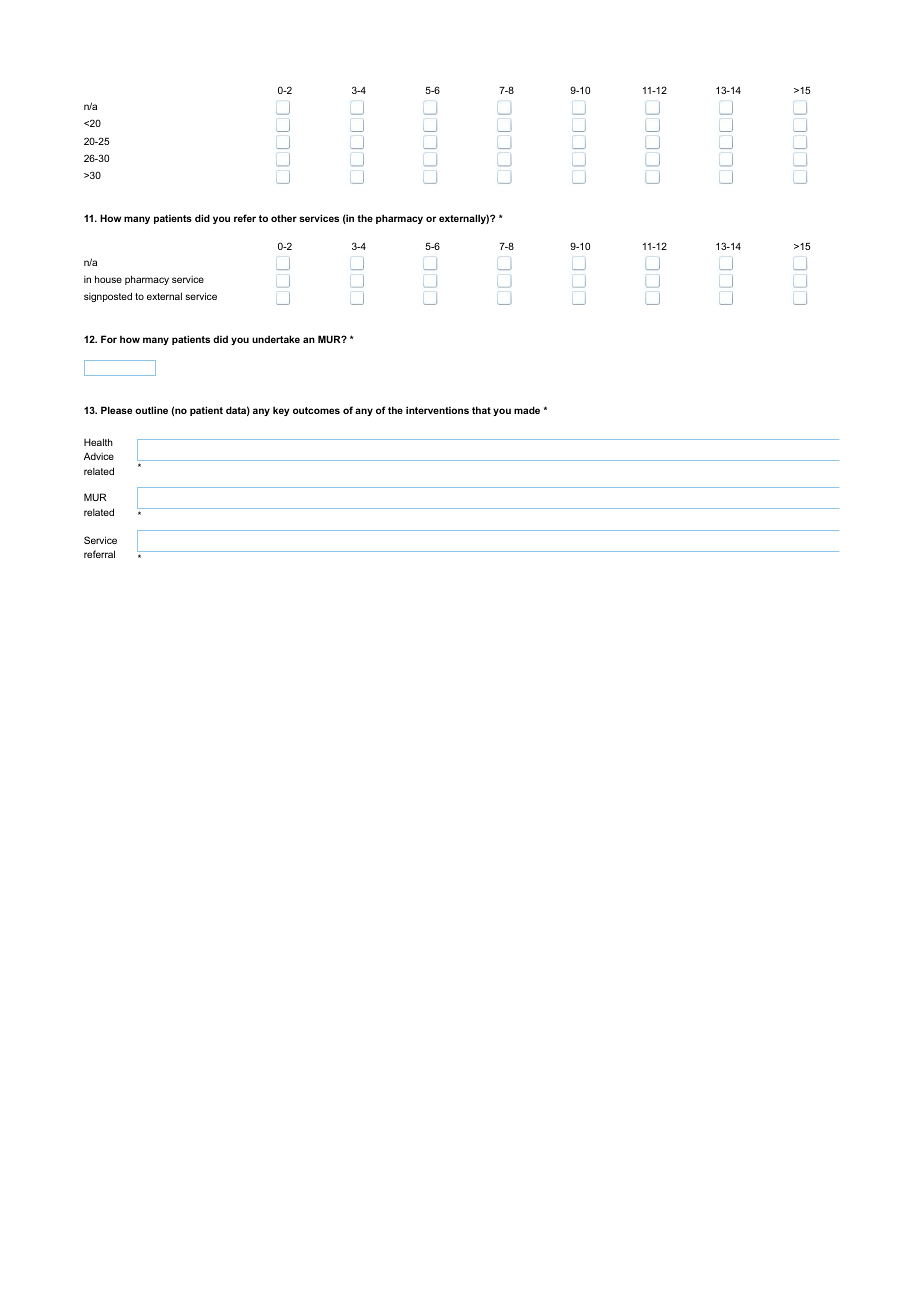 This screenshot has height=1308, width=924. I want to click on Advice, so click(99, 456).
